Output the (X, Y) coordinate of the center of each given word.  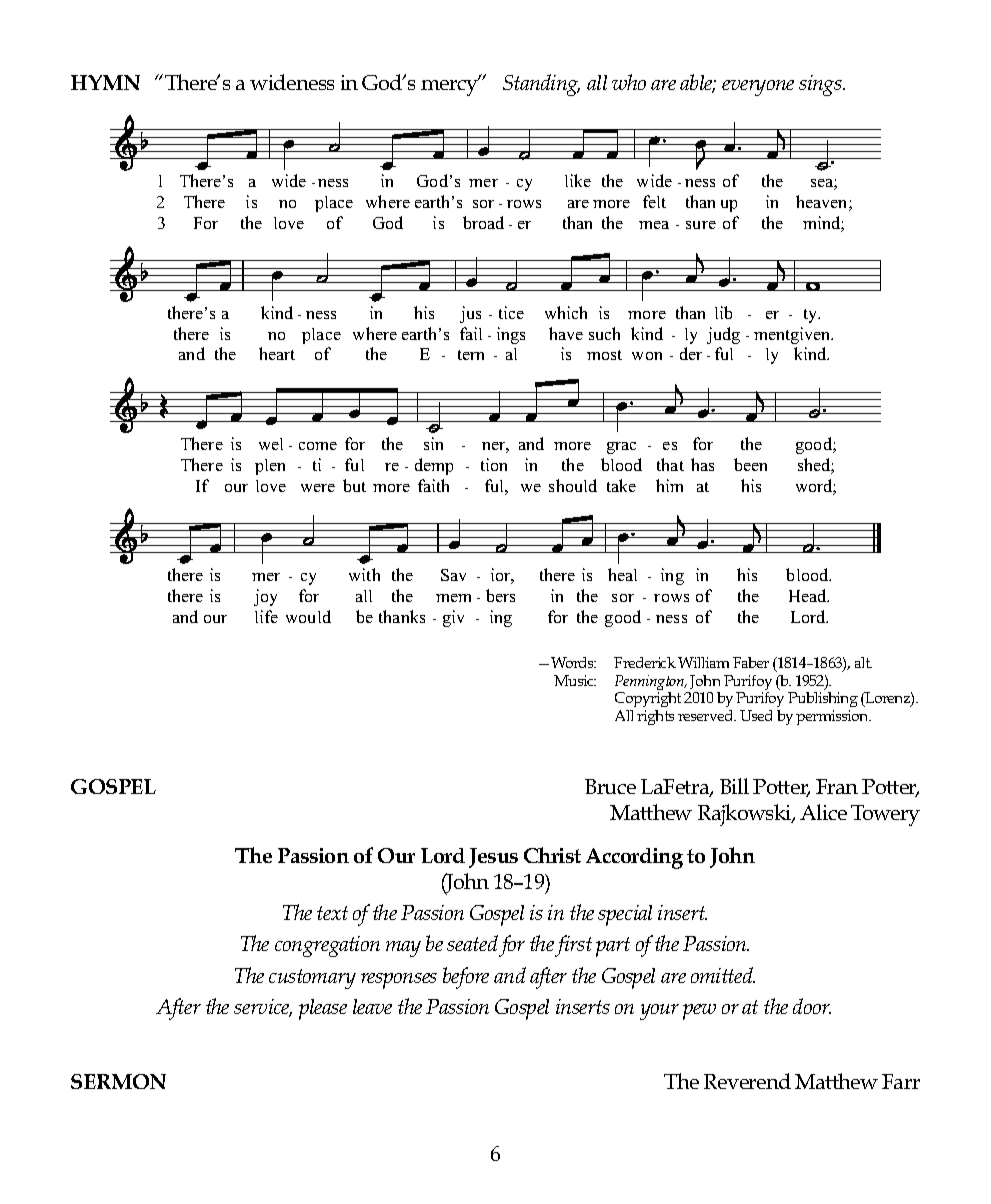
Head (809, 595)
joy (265, 597)
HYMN (105, 82)
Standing (541, 85)
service (263, 1008)
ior (502, 576)
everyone (758, 88)
